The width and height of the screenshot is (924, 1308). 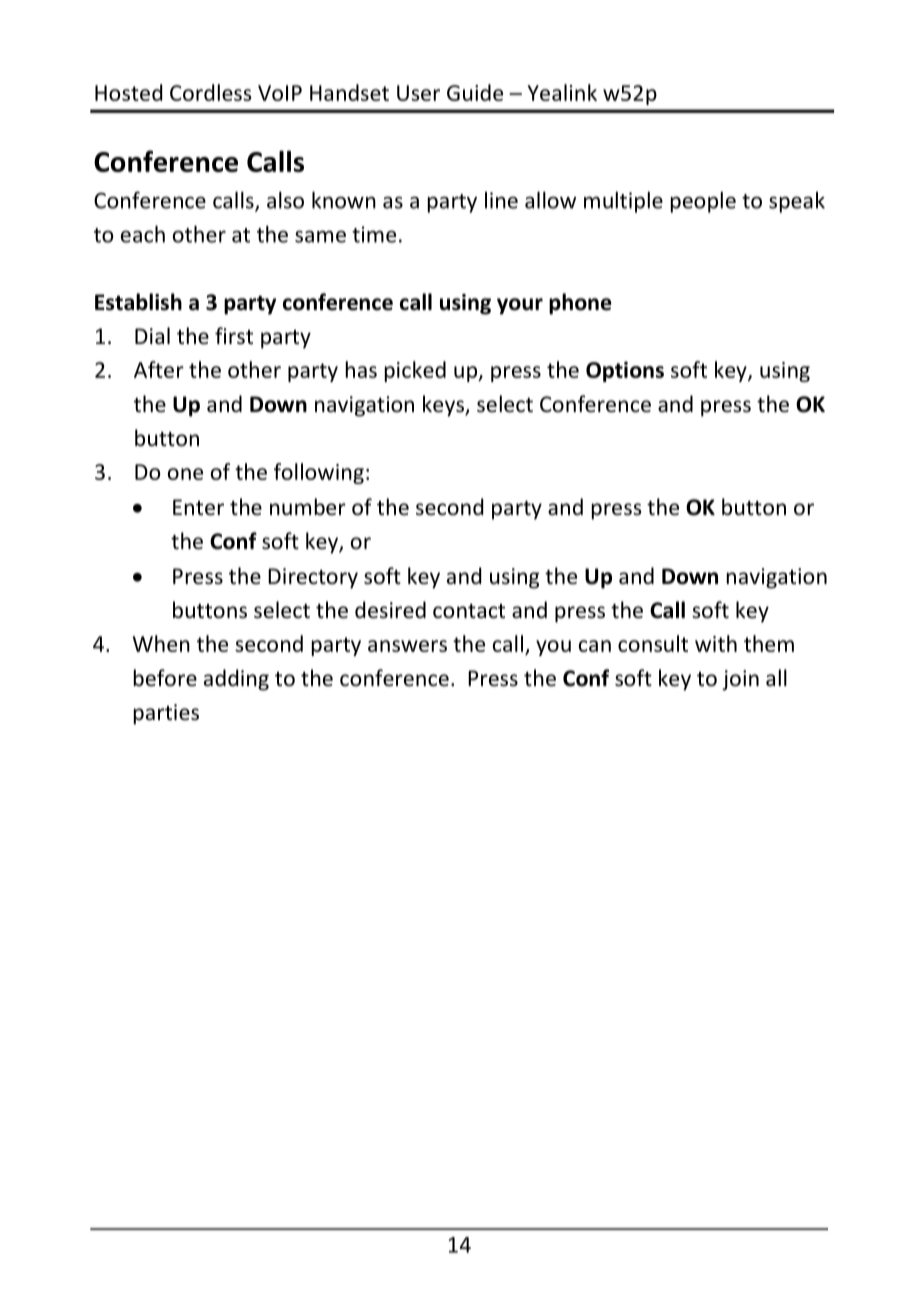 I want to click on Cordless, so click(x=211, y=92).
